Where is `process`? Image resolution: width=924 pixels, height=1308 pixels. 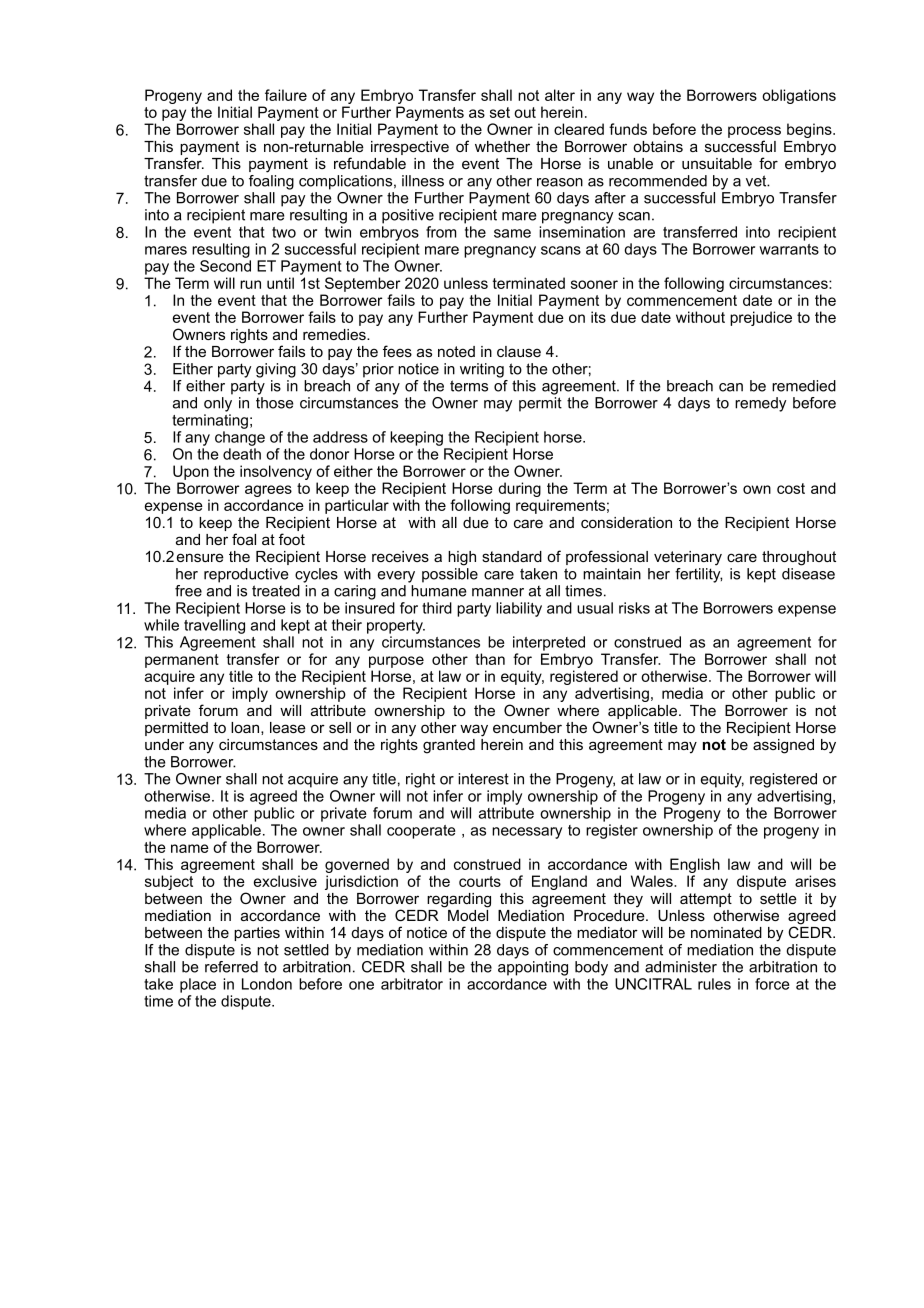
process is located at coordinates (754, 133).
